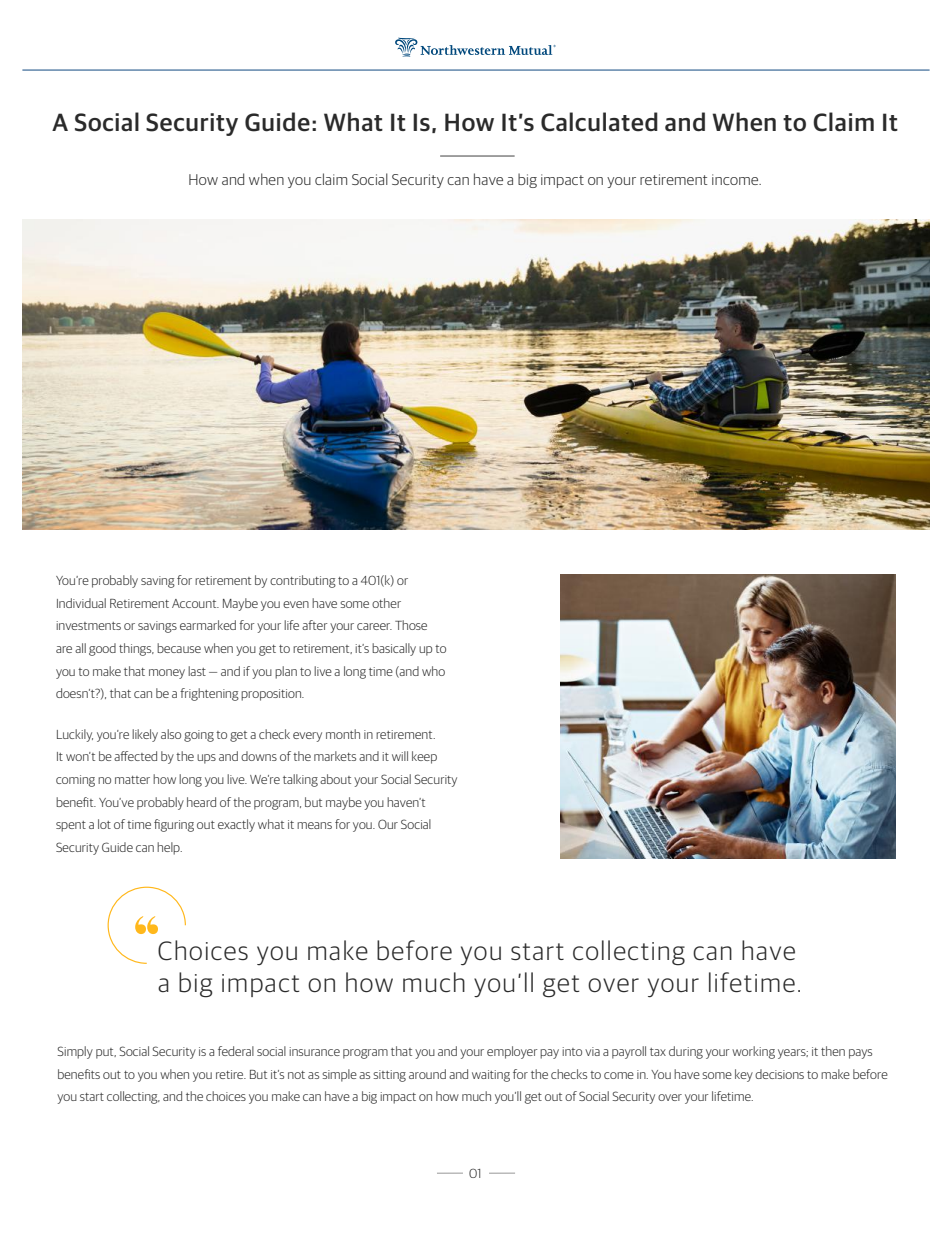  What do you see at coordinates (195, 603) in the document?
I see `Account` at bounding box center [195, 603].
